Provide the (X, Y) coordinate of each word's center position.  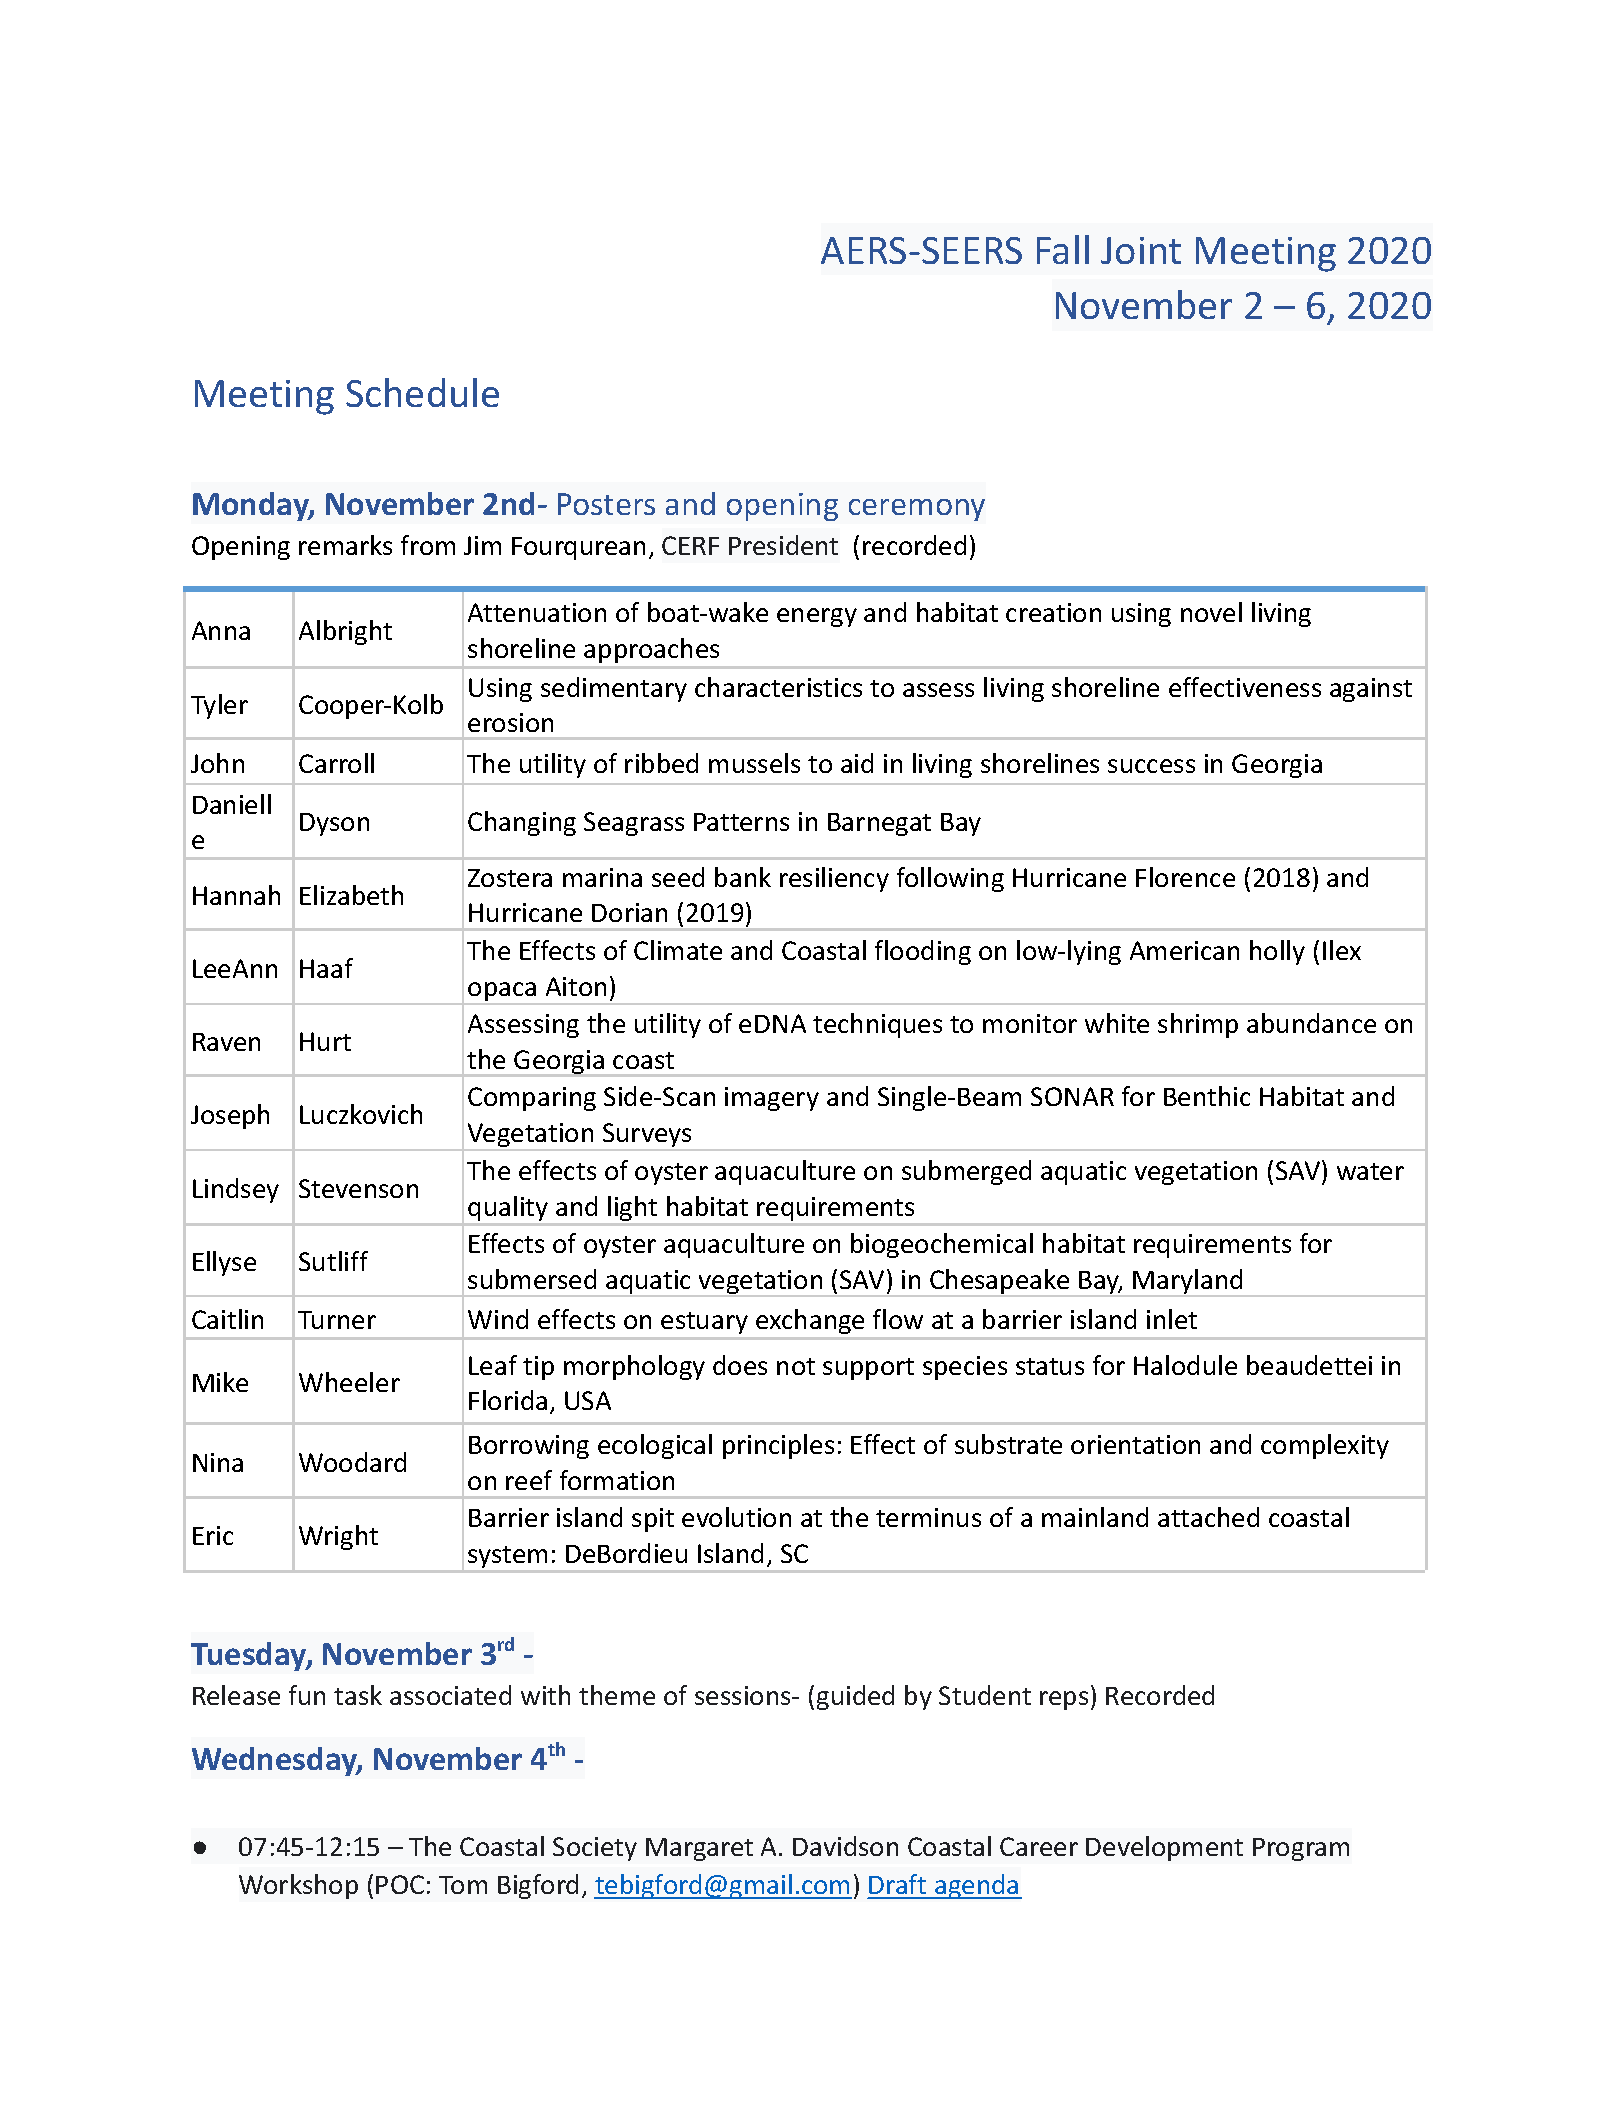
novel (1211, 612)
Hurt (325, 1041)
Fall (1063, 249)
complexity (1325, 1446)
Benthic (1207, 1096)
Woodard (352, 1462)
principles (778, 1446)
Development (1164, 1848)
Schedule (422, 392)
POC (400, 1884)
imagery (772, 1099)
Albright (345, 632)
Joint (1141, 250)
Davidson (845, 1846)
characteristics (778, 687)
